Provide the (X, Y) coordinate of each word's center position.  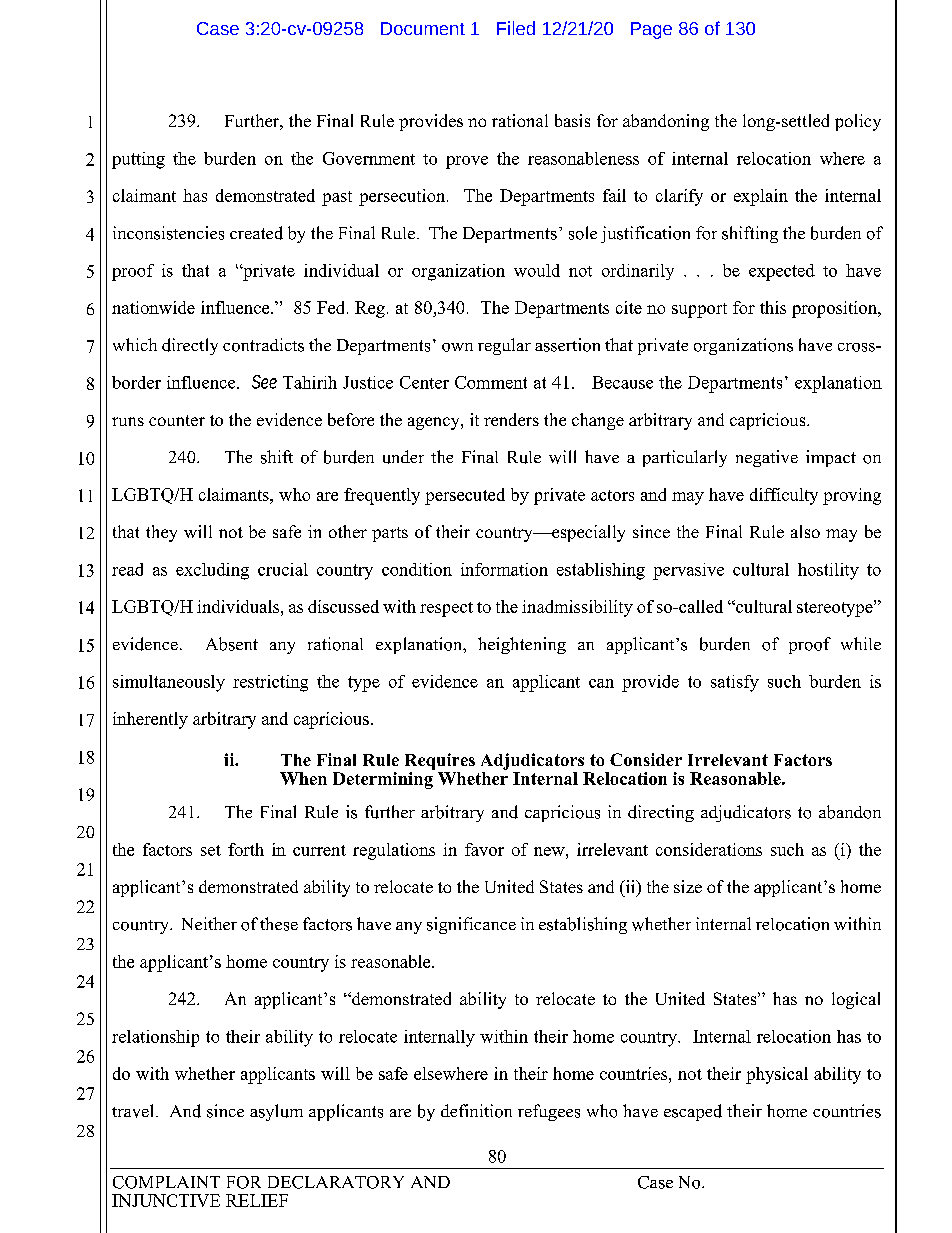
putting (138, 160)
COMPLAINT (166, 1182)
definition (476, 1111)
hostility (828, 571)
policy (858, 122)
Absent (232, 644)
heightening (522, 645)
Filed (516, 28)
